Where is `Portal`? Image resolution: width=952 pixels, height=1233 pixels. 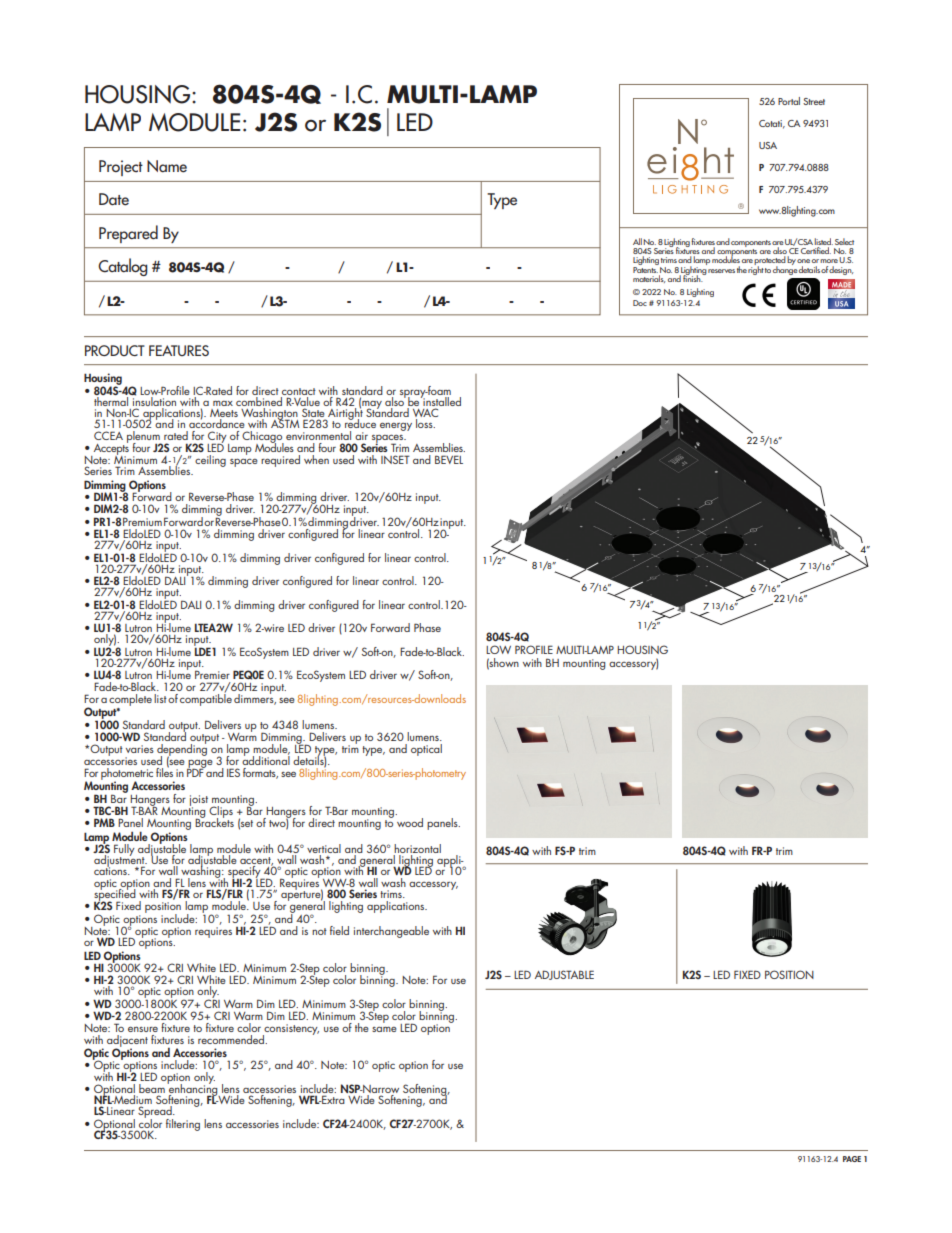 Portal is located at coordinates (789, 101).
